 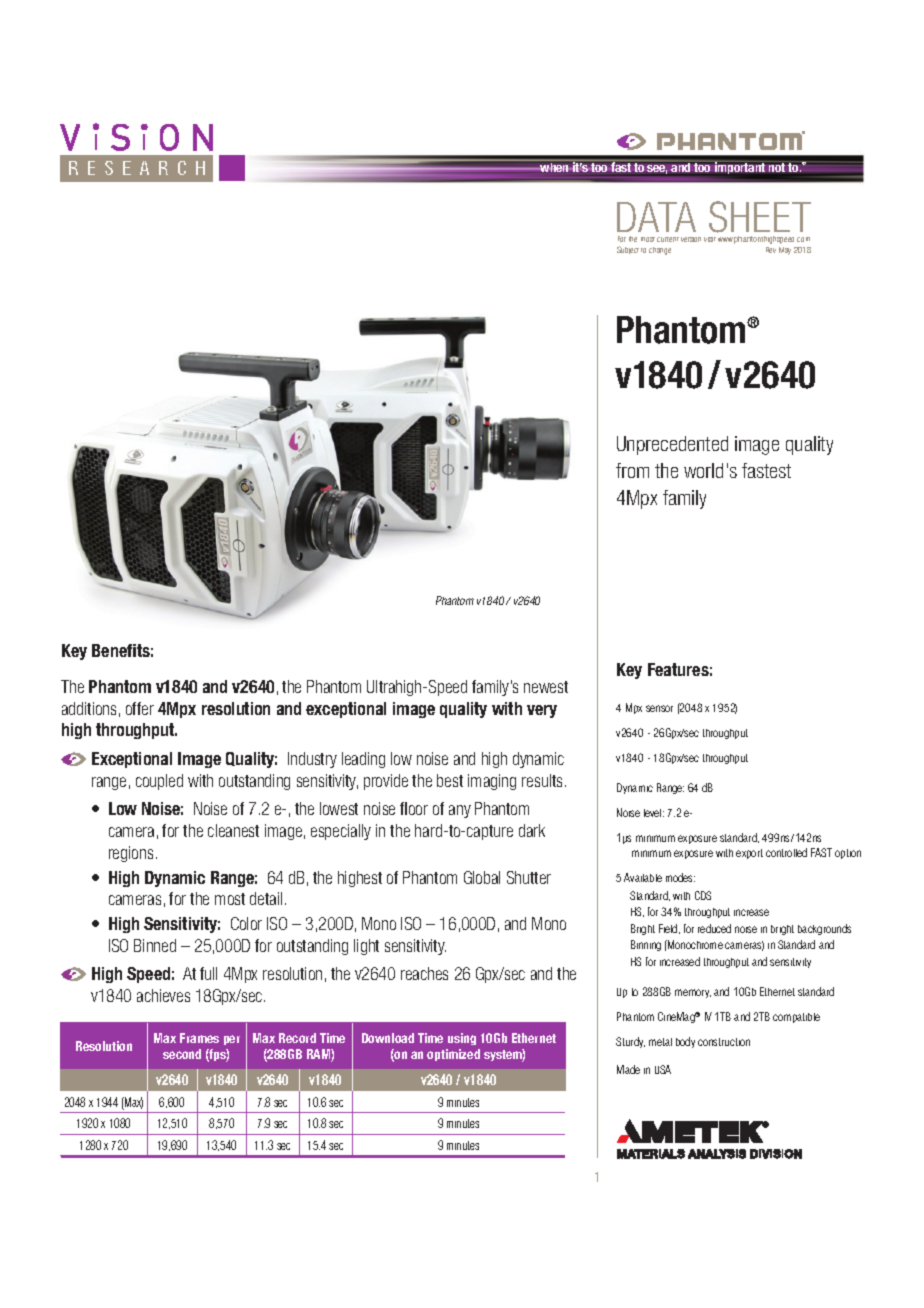 What do you see at coordinates (771, 250) in the page?
I see `Rev` at bounding box center [771, 250].
